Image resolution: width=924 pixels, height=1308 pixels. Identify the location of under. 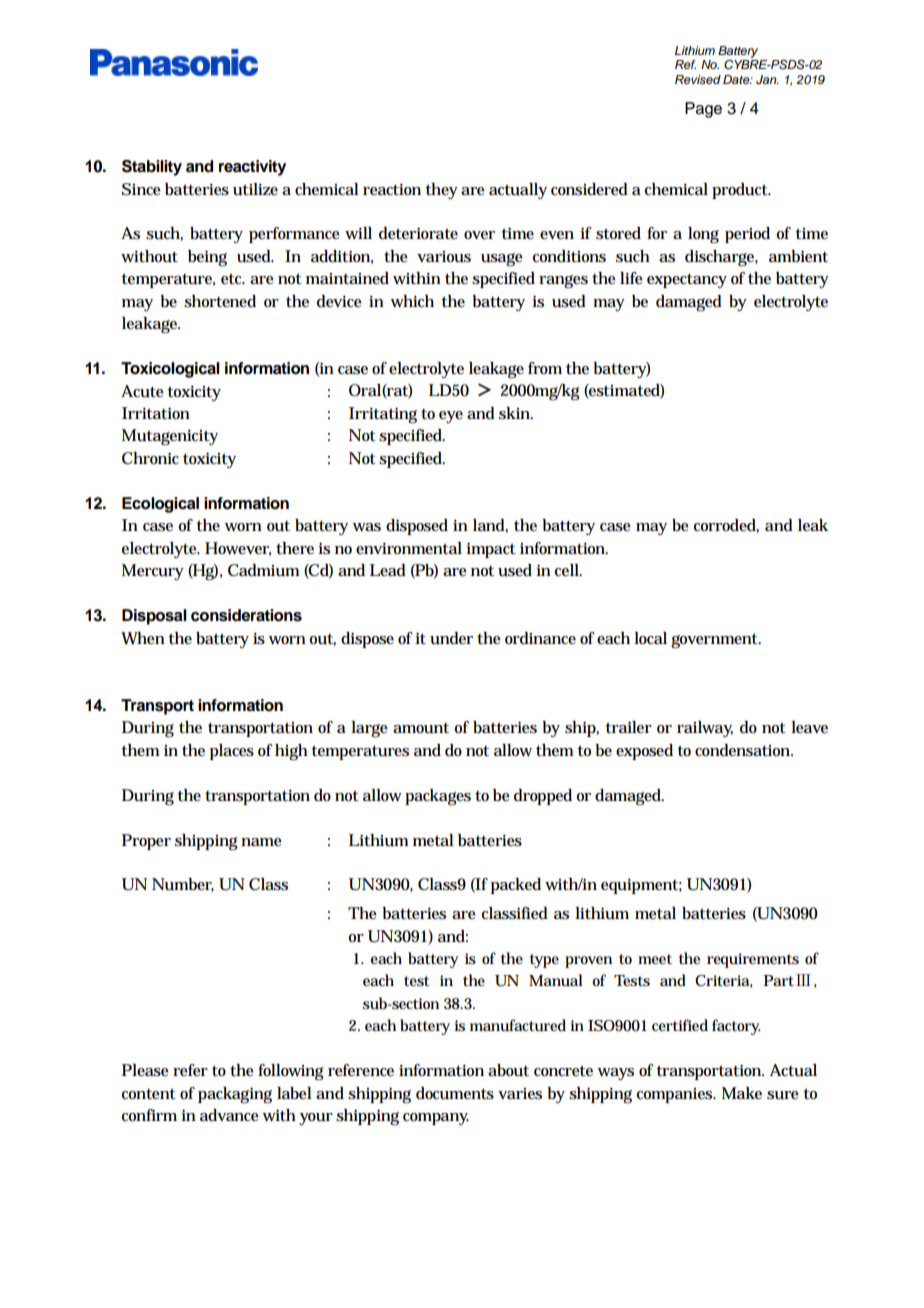
(451, 638).
